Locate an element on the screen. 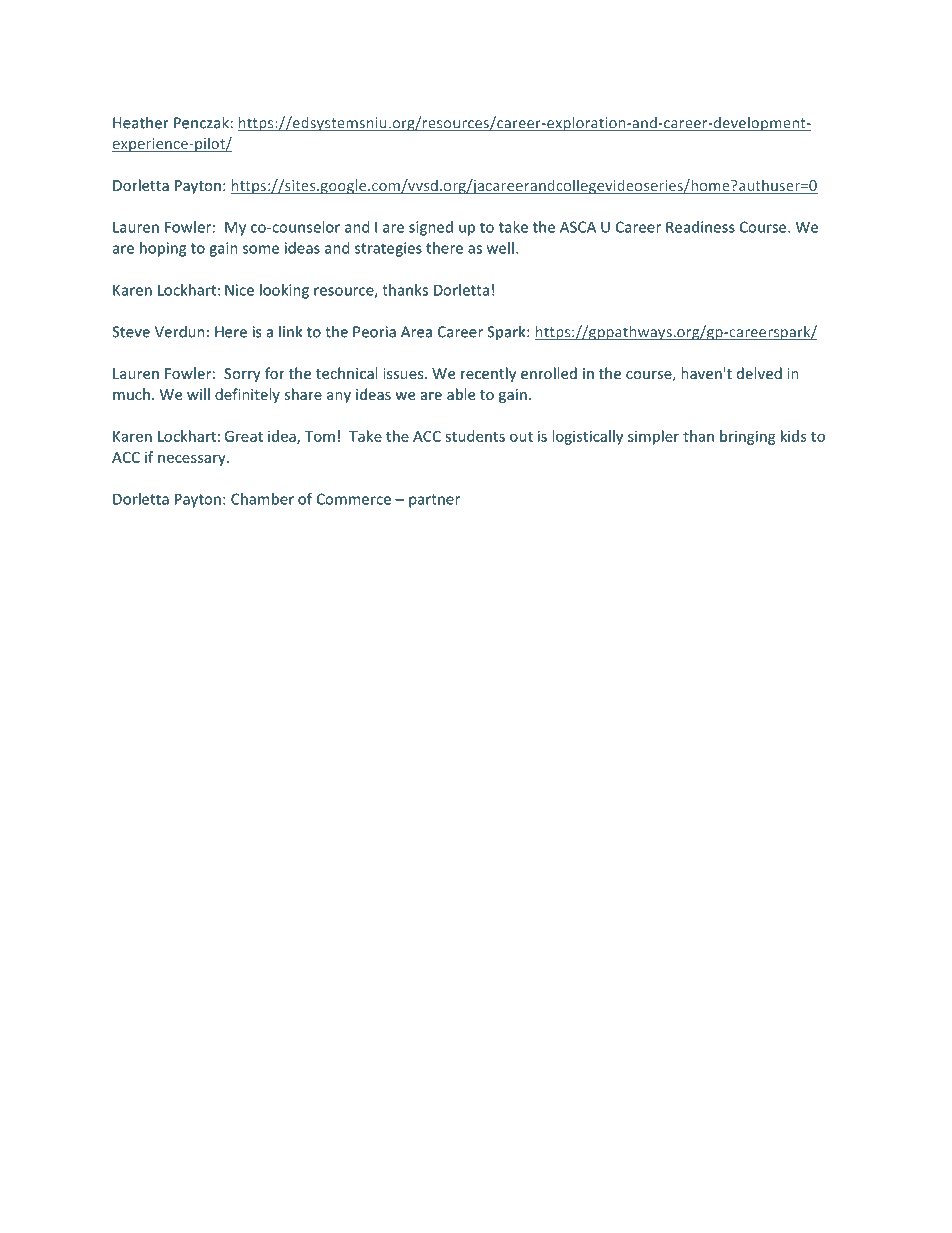 Image resolution: width=952 pixels, height=1233 pixels. hoping is located at coordinates (163, 249).
